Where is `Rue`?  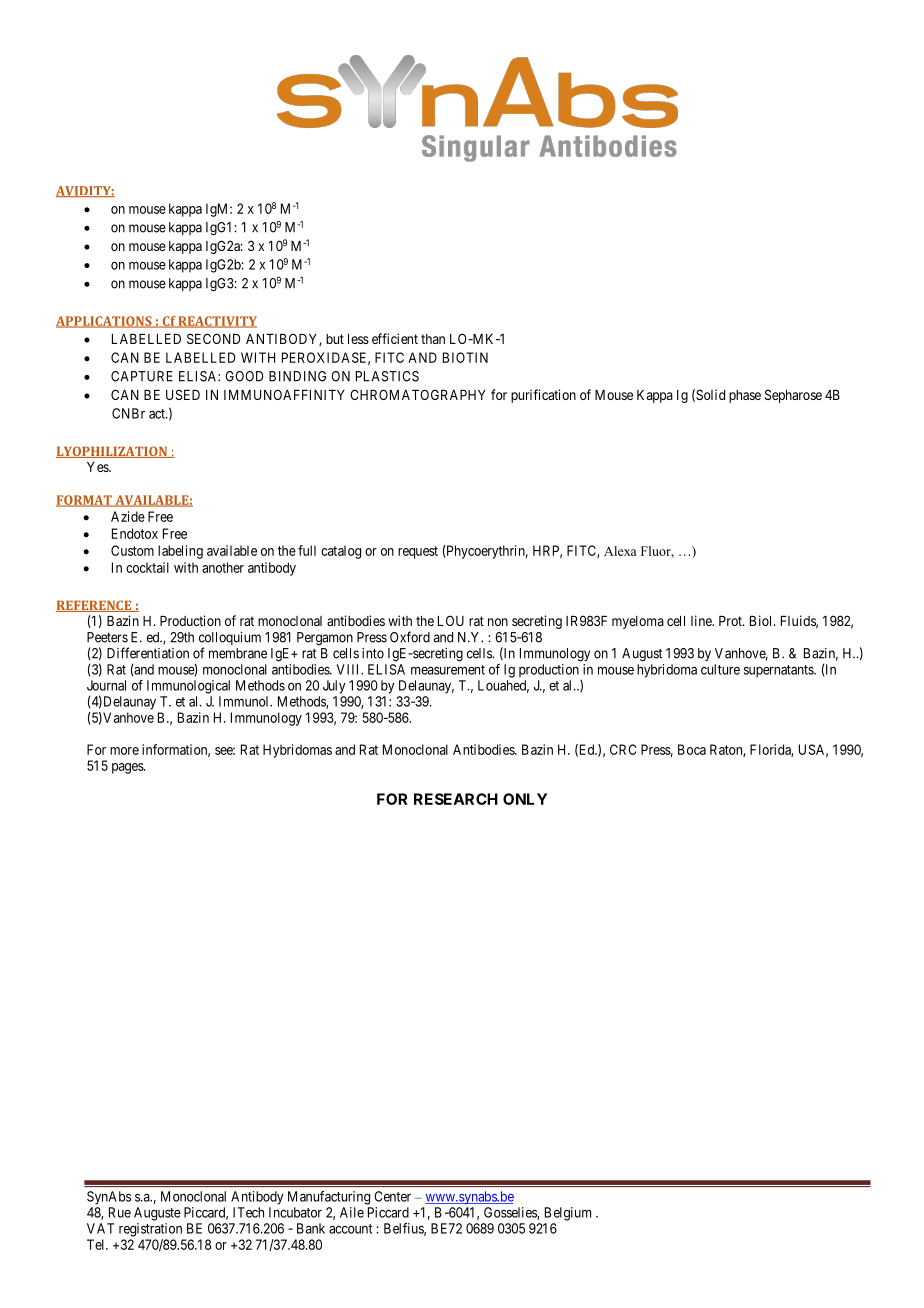 Rue is located at coordinates (120, 1212).
